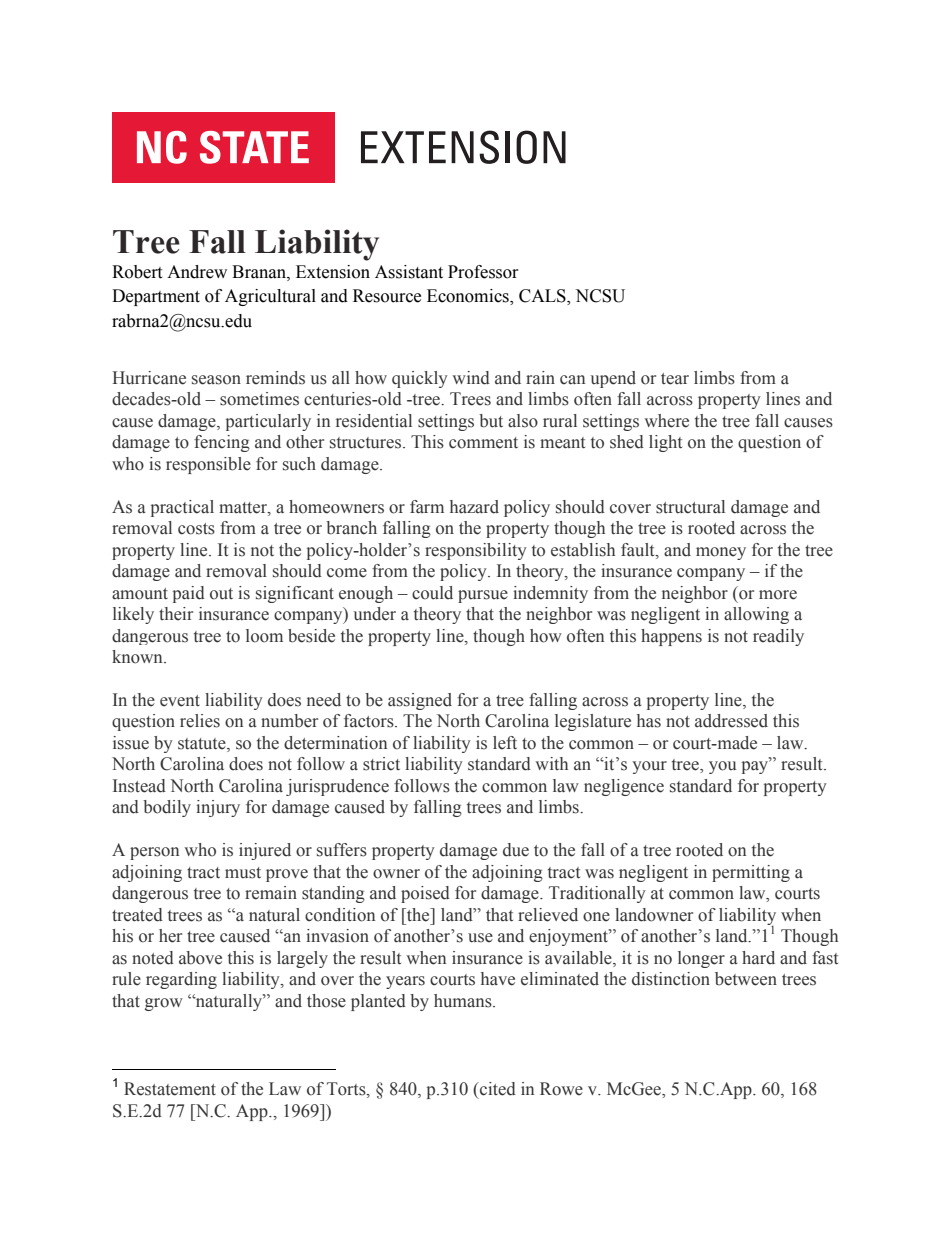 This image has height=1233, width=952. Describe the element at coordinates (197, 272) in the image. I see `Andrew` at that location.
